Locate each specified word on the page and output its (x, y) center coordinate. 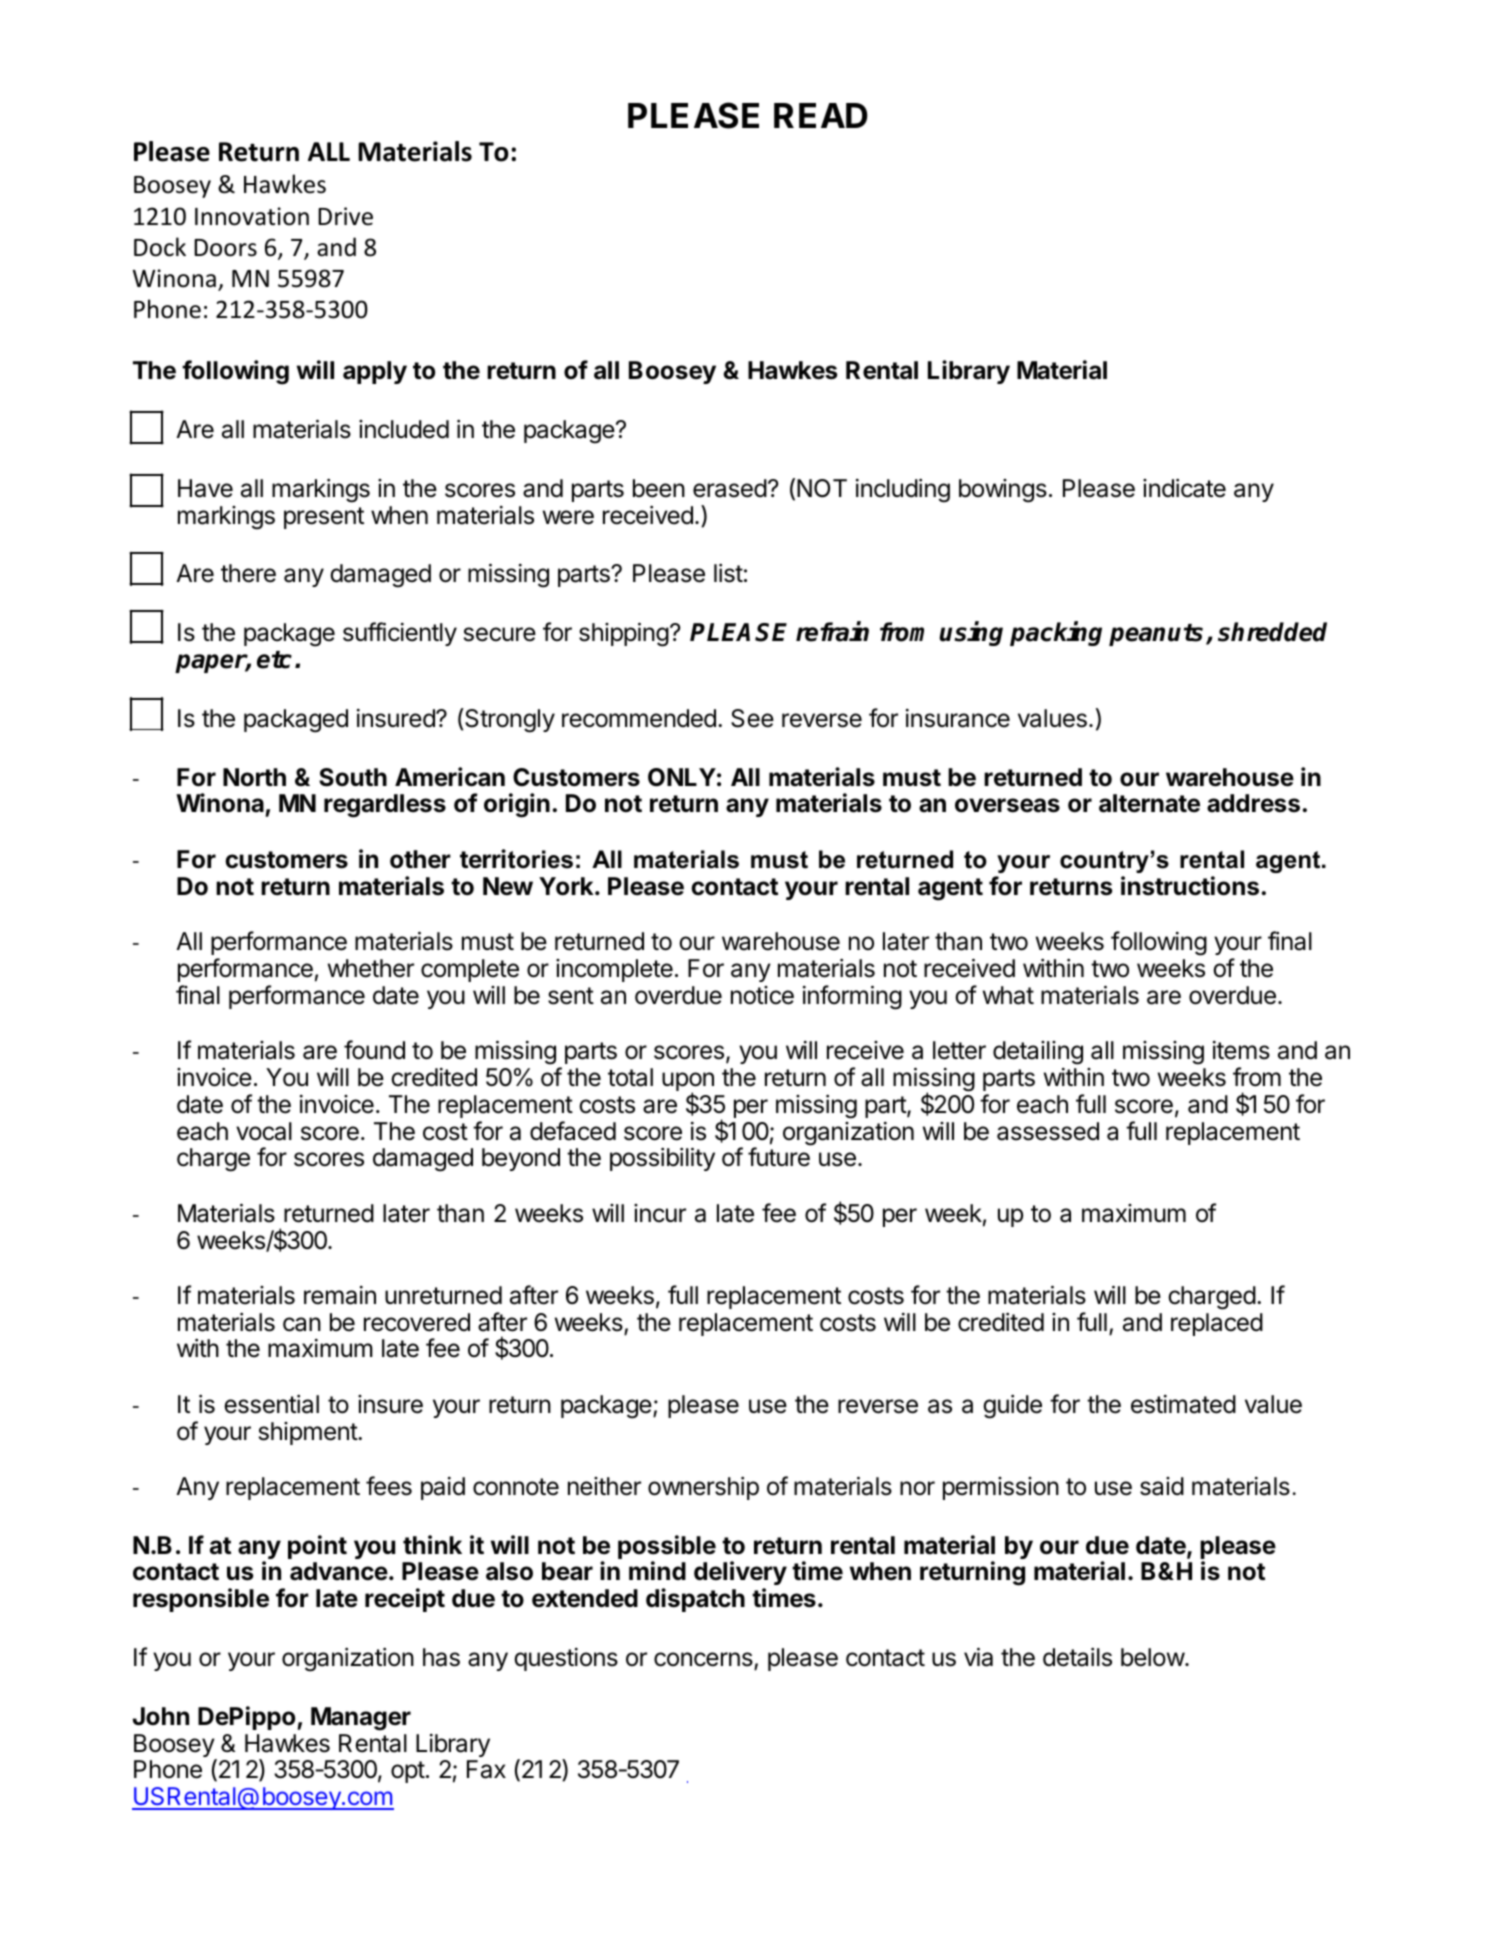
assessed (1048, 1131)
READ (821, 115)
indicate (1184, 488)
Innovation (252, 216)
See (752, 718)
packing (1056, 634)
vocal (264, 1131)
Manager (361, 1719)
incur (660, 1213)
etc (274, 660)
